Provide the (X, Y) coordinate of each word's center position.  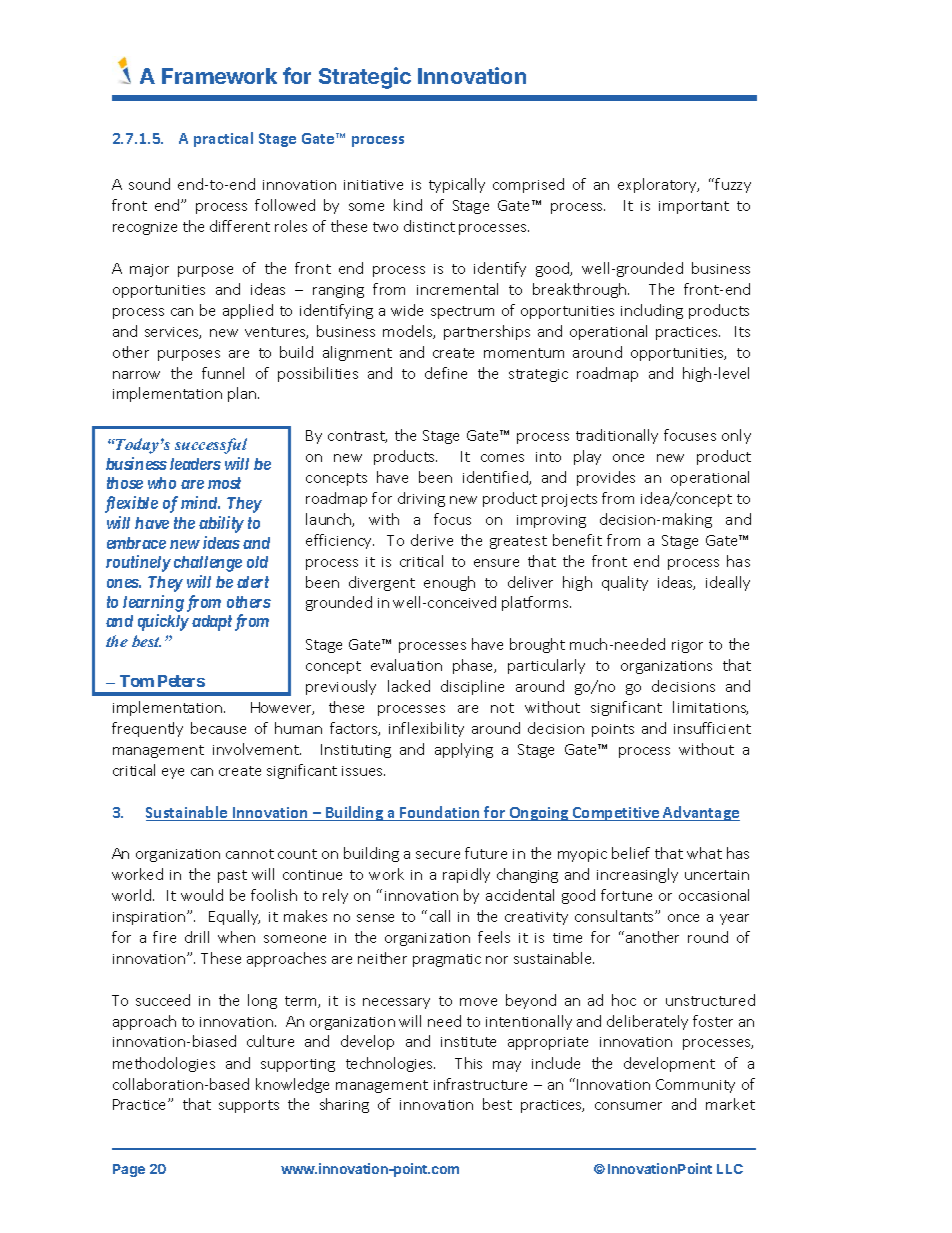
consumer (628, 1106)
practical (223, 139)
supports (249, 1106)
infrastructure (480, 1084)
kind (408, 205)
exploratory (658, 185)
